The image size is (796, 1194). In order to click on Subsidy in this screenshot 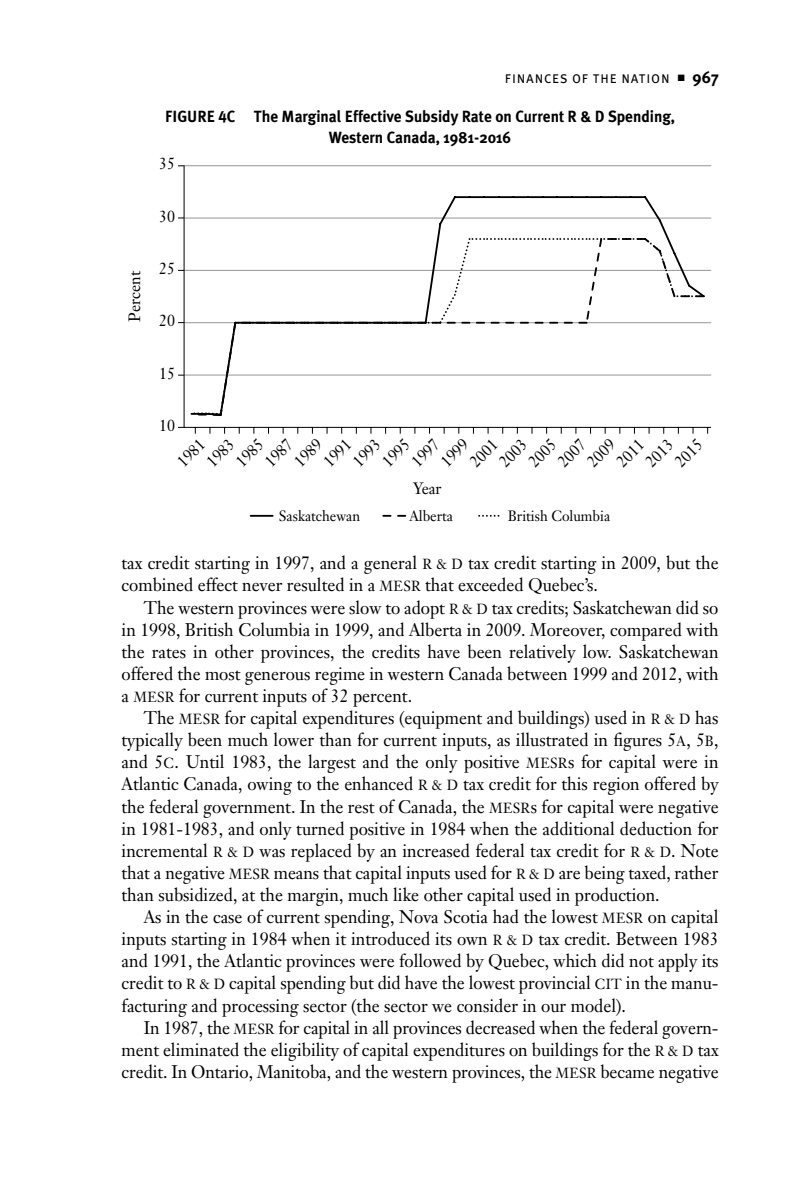, I will do `click(432, 118)`.
